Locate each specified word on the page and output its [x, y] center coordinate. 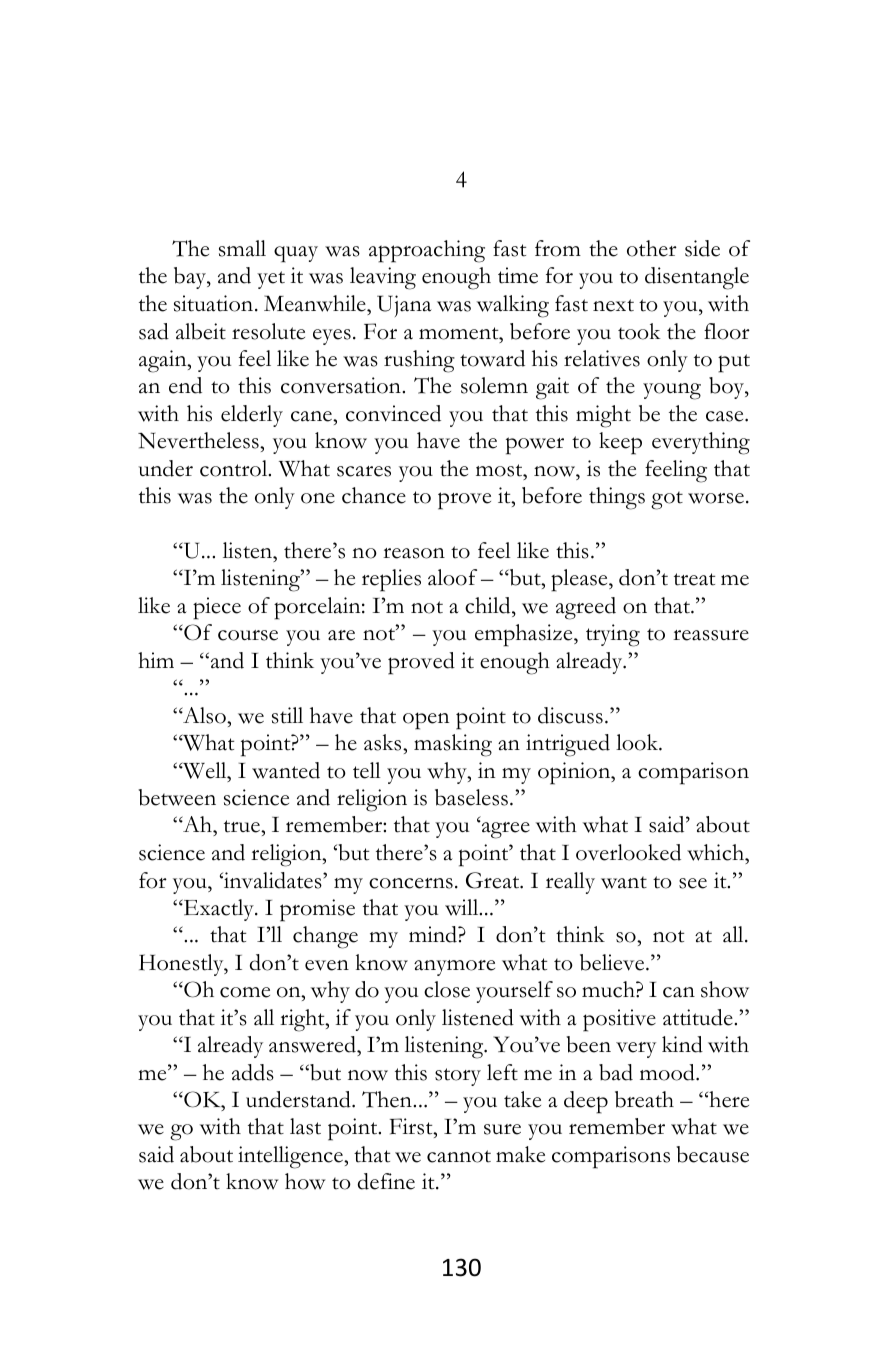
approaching [427, 251]
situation [215, 303]
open [426, 721]
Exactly [219, 910]
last [305, 1126]
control [235, 468]
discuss [570, 715]
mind [434, 934]
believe [613, 962]
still [287, 715]
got [667, 500]
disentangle [697, 278]
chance [374, 495]
